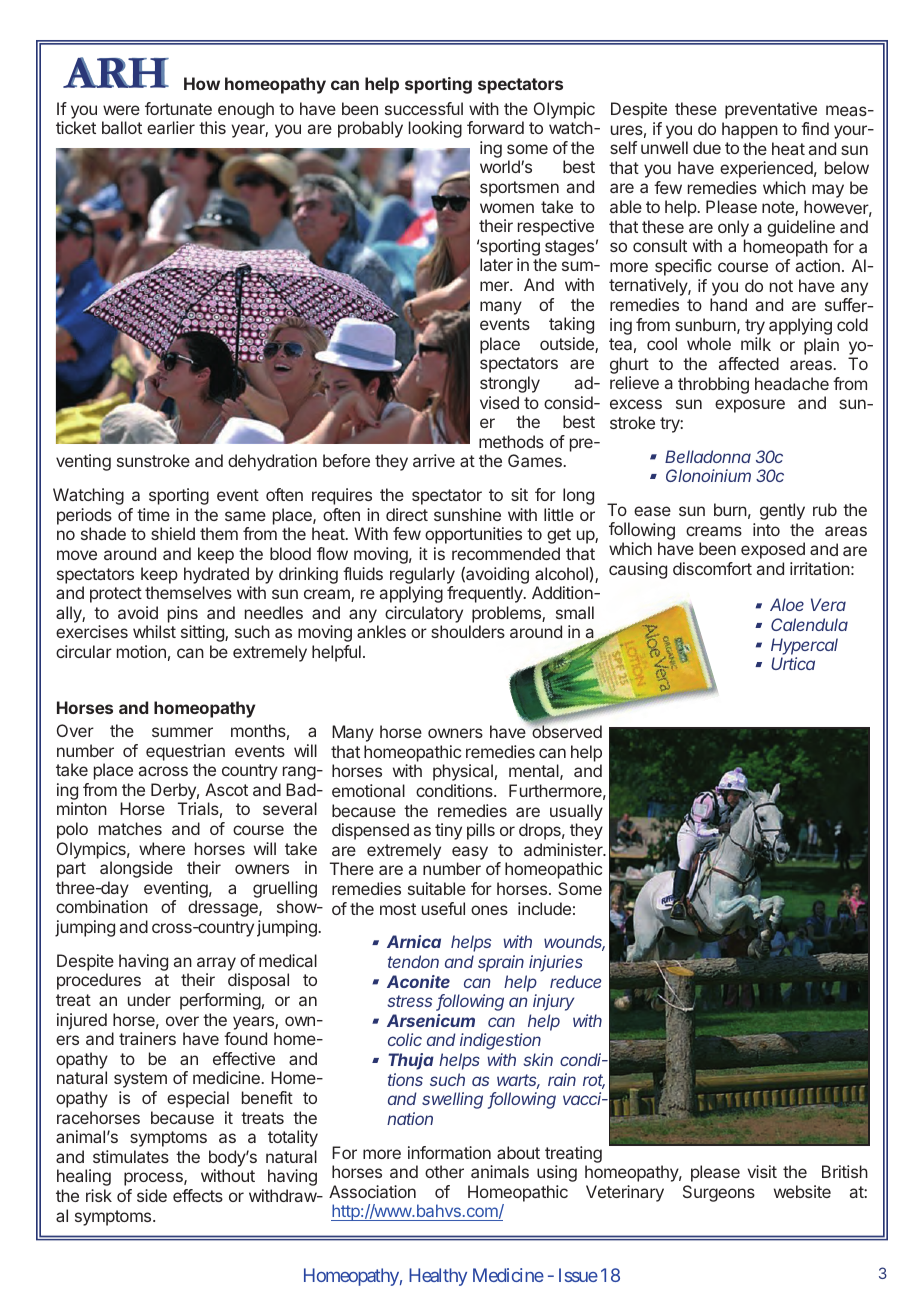 This screenshot has height=1308, width=924. I want to click on earlier, so click(171, 127).
